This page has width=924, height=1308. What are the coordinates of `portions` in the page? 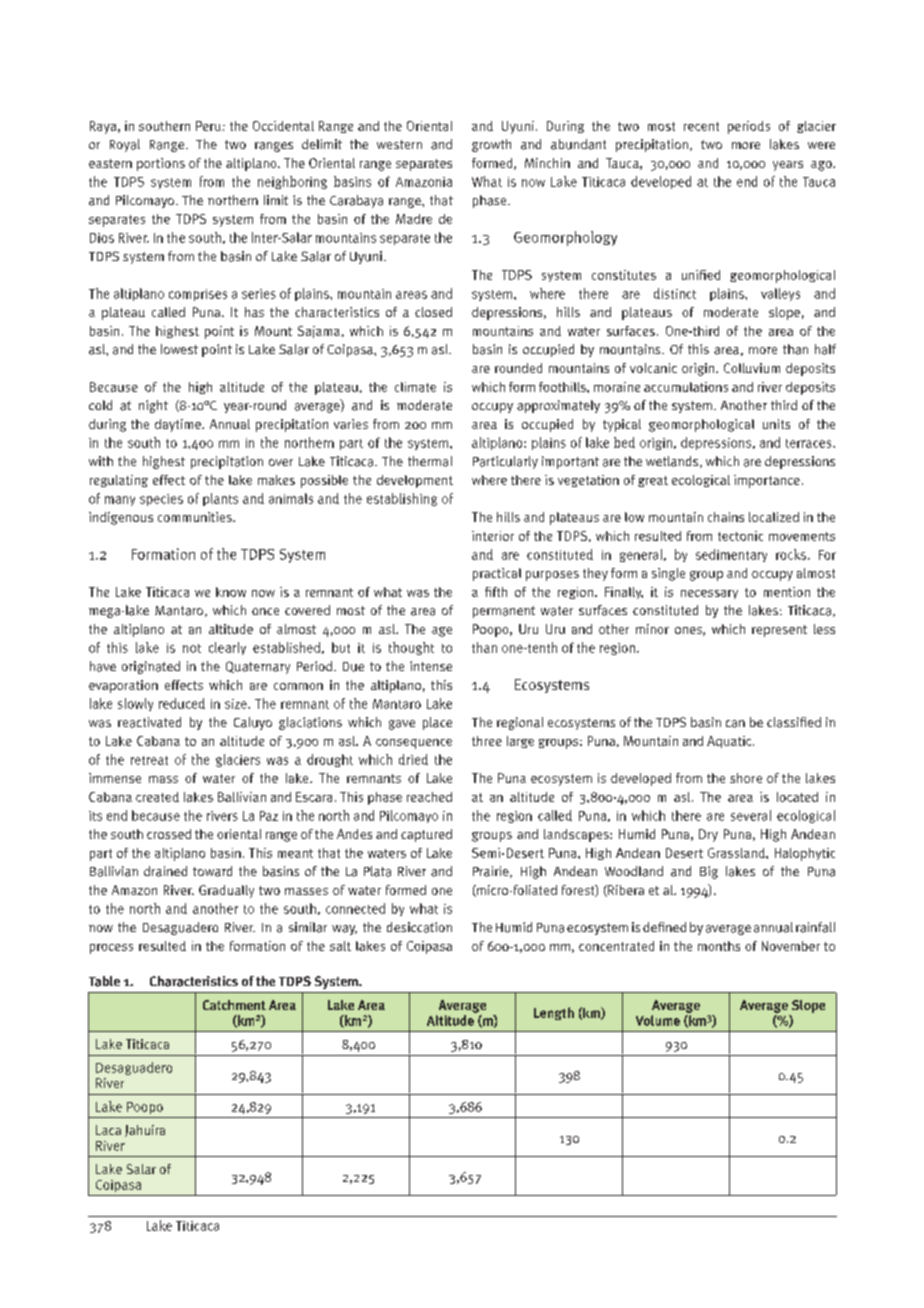 It's located at (161, 164).
